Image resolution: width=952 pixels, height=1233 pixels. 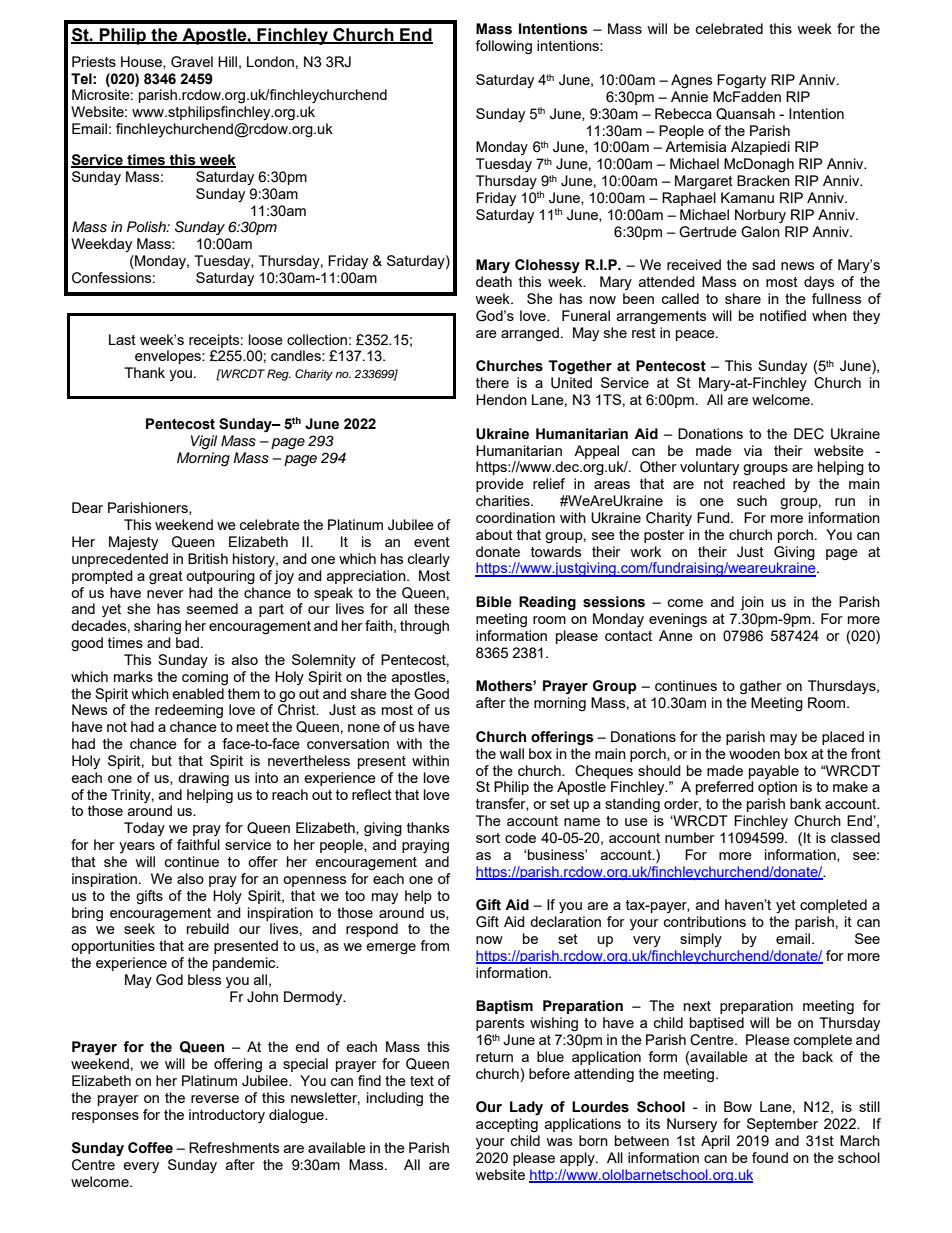 I want to click on Reg, so click(x=279, y=375).
